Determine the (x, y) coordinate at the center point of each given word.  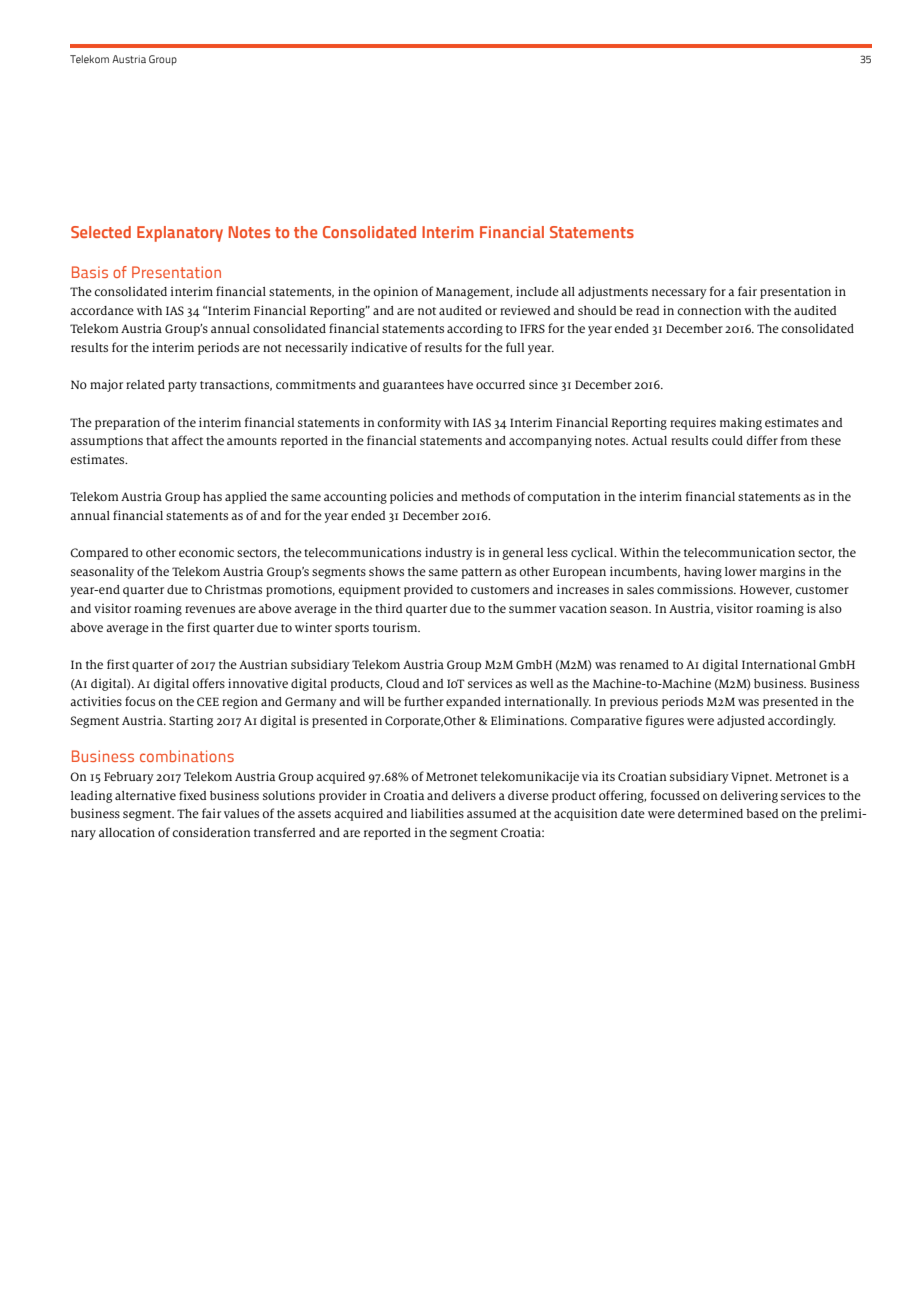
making (741, 423)
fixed (193, 795)
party (182, 386)
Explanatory (180, 234)
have (460, 384)
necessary (679, 294)
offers (208, 683)
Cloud (403, 683)
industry (449, 553)
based (762, 813)
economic (206, 552)
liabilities (437, 813)
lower (741, 571)
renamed (644, 664)
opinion (395, 292)
